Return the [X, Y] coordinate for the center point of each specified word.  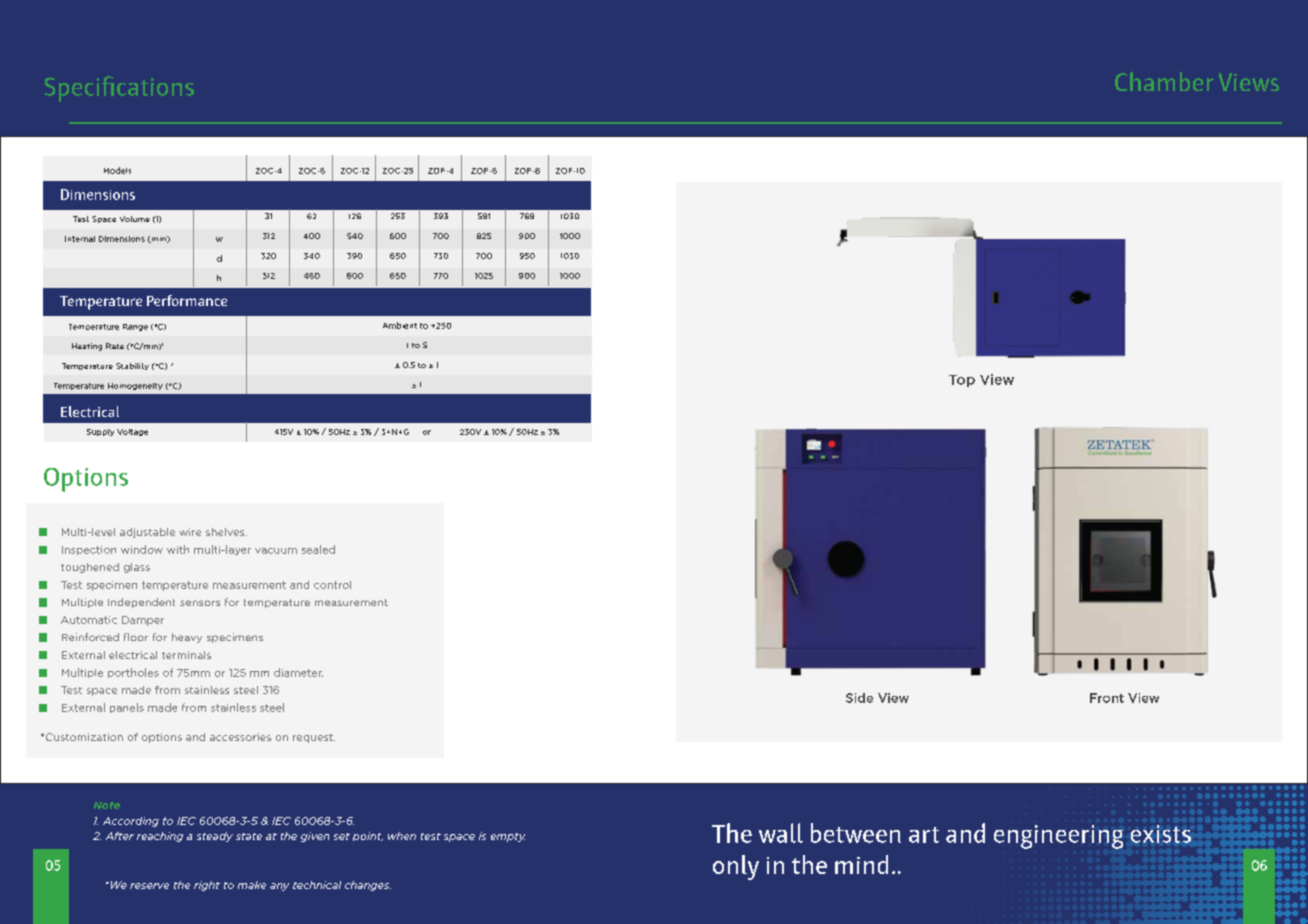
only [736, 867]
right [207, 886]
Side [859, 698]
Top [962, 381]
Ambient [400, 325]
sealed [318, 549]
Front [1107, 698]
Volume [135, 219]
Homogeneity [135, 386]
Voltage [132, 432]
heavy [187, 638]
